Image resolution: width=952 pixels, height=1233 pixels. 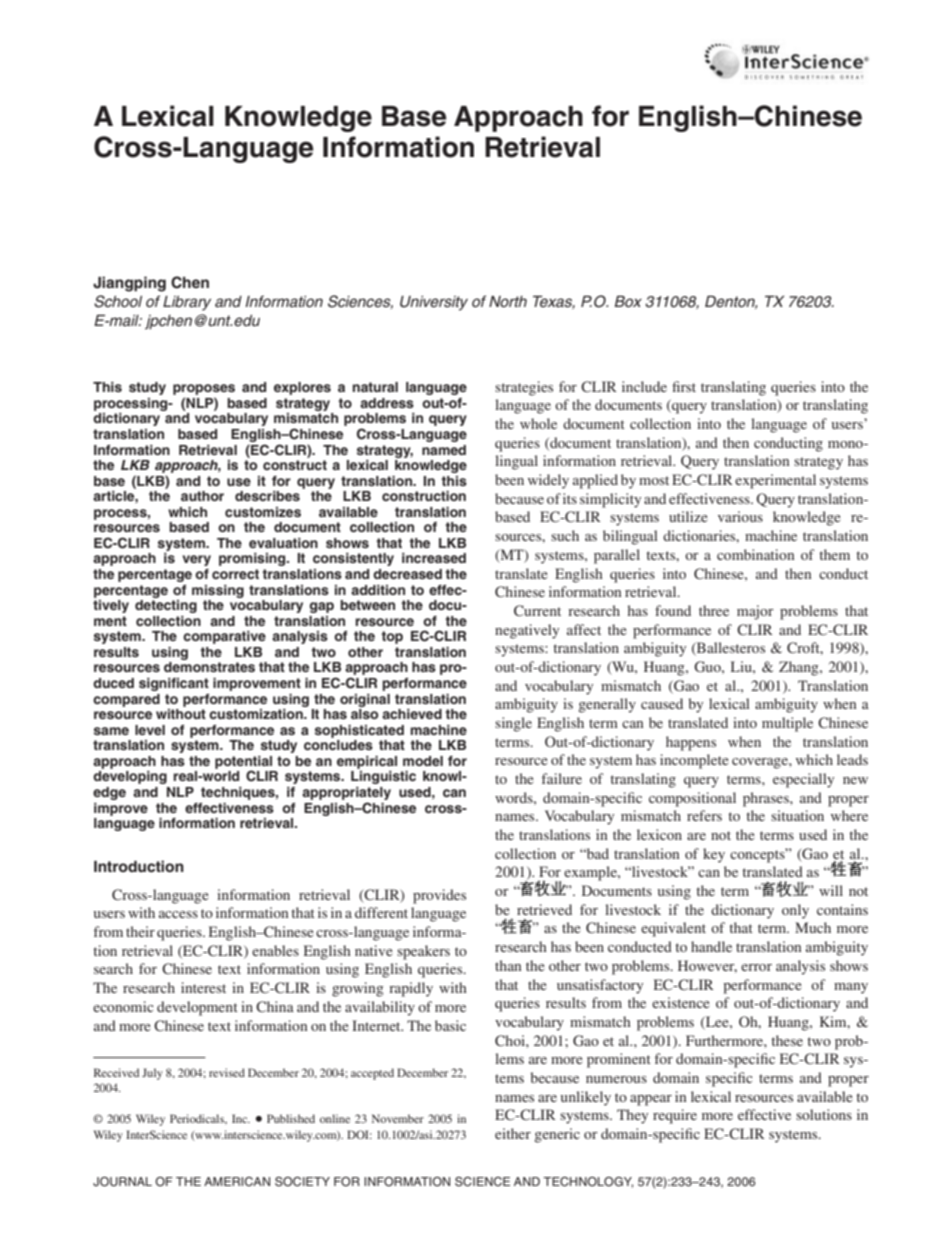 What do you see at coordinates (237, 1181) in the image?
I see `AMERICAN` at bounding box center [237, 1181].
